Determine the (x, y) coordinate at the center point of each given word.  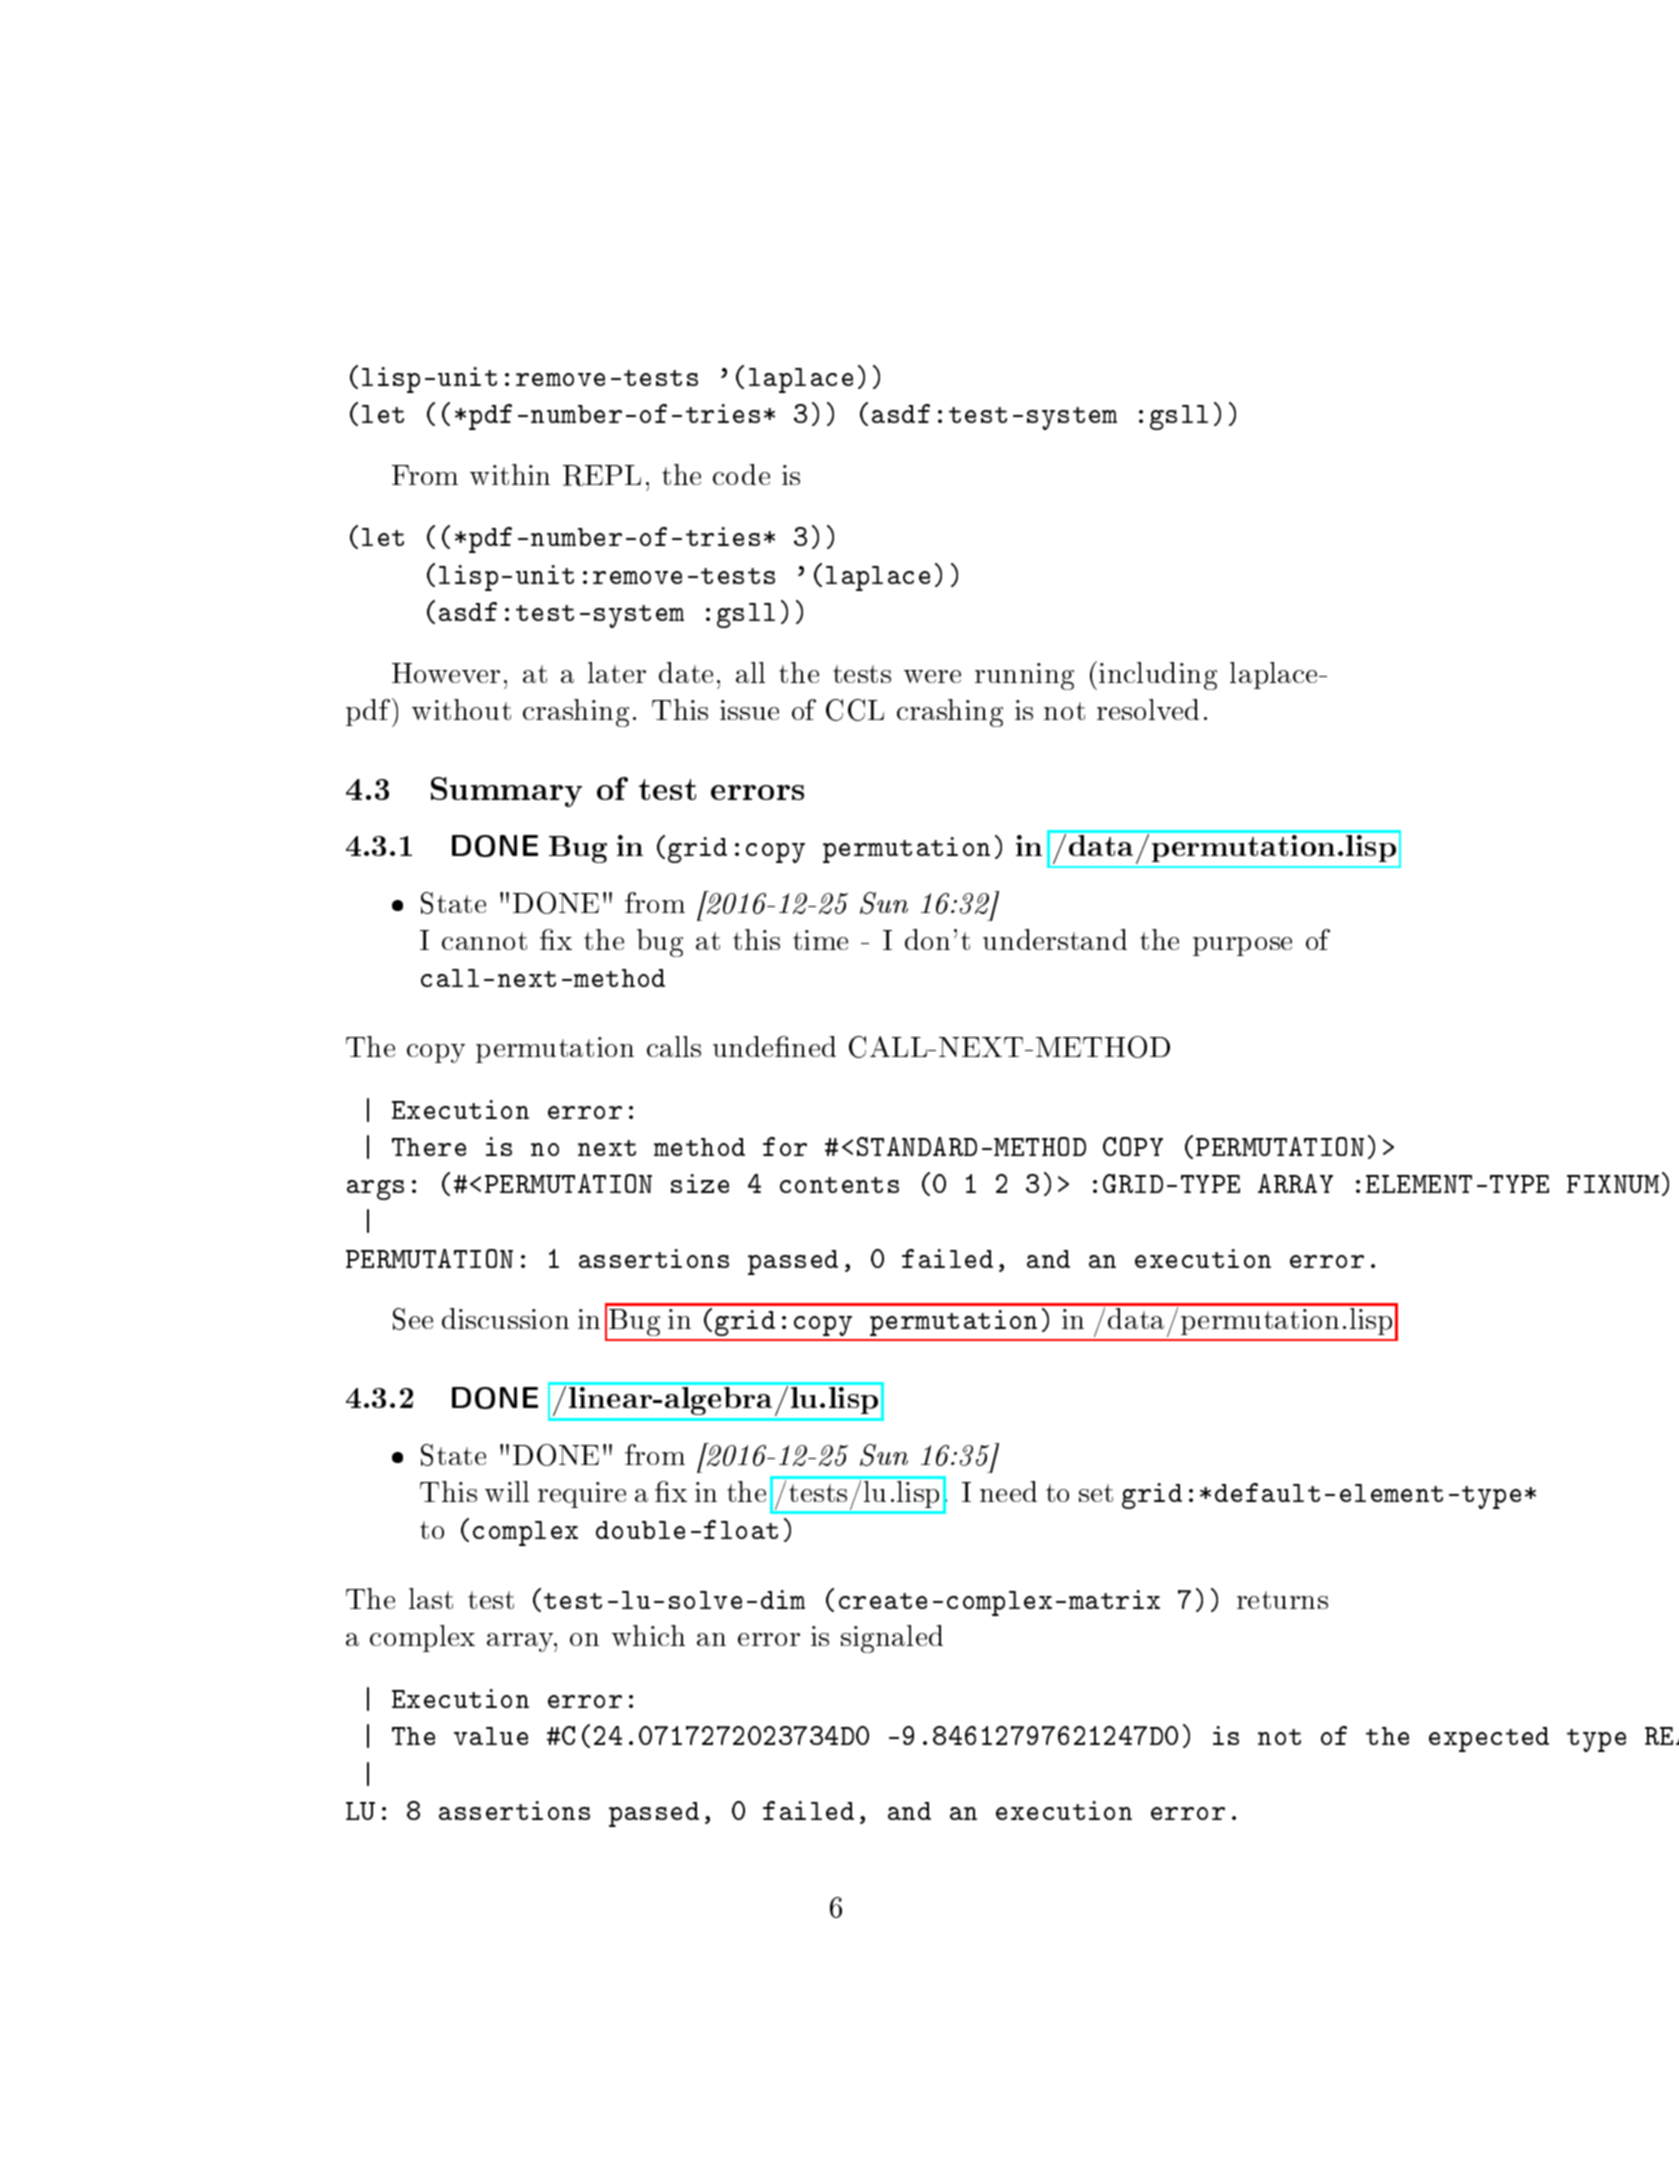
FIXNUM (1613, 1184)
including (1158, 676)
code (741, 474)
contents (839, 1185)
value (491, 1736)
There (429, 1147)
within (510, 474)
